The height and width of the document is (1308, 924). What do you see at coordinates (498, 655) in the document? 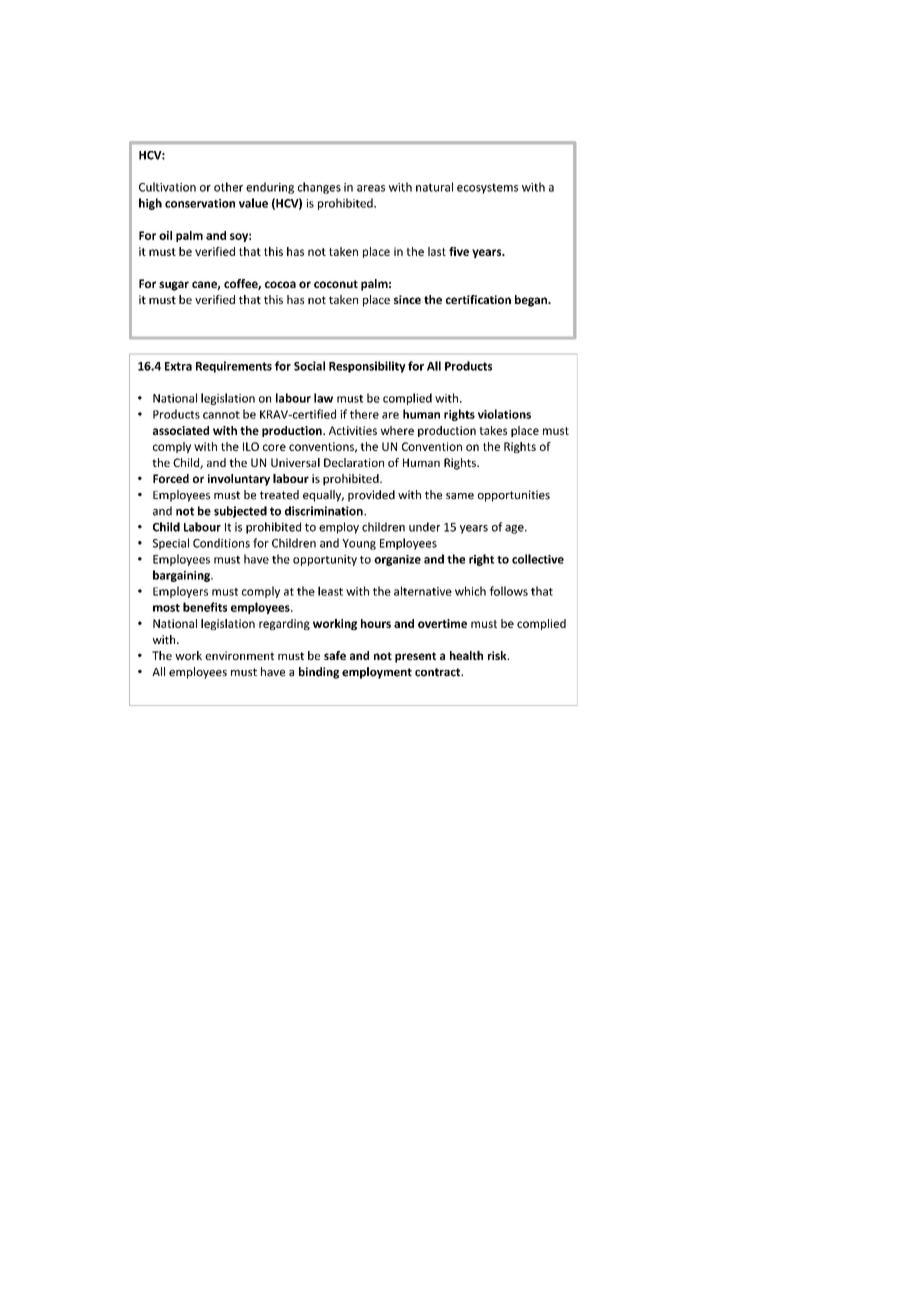
I see `risk` at bounding box center [498, 655].
